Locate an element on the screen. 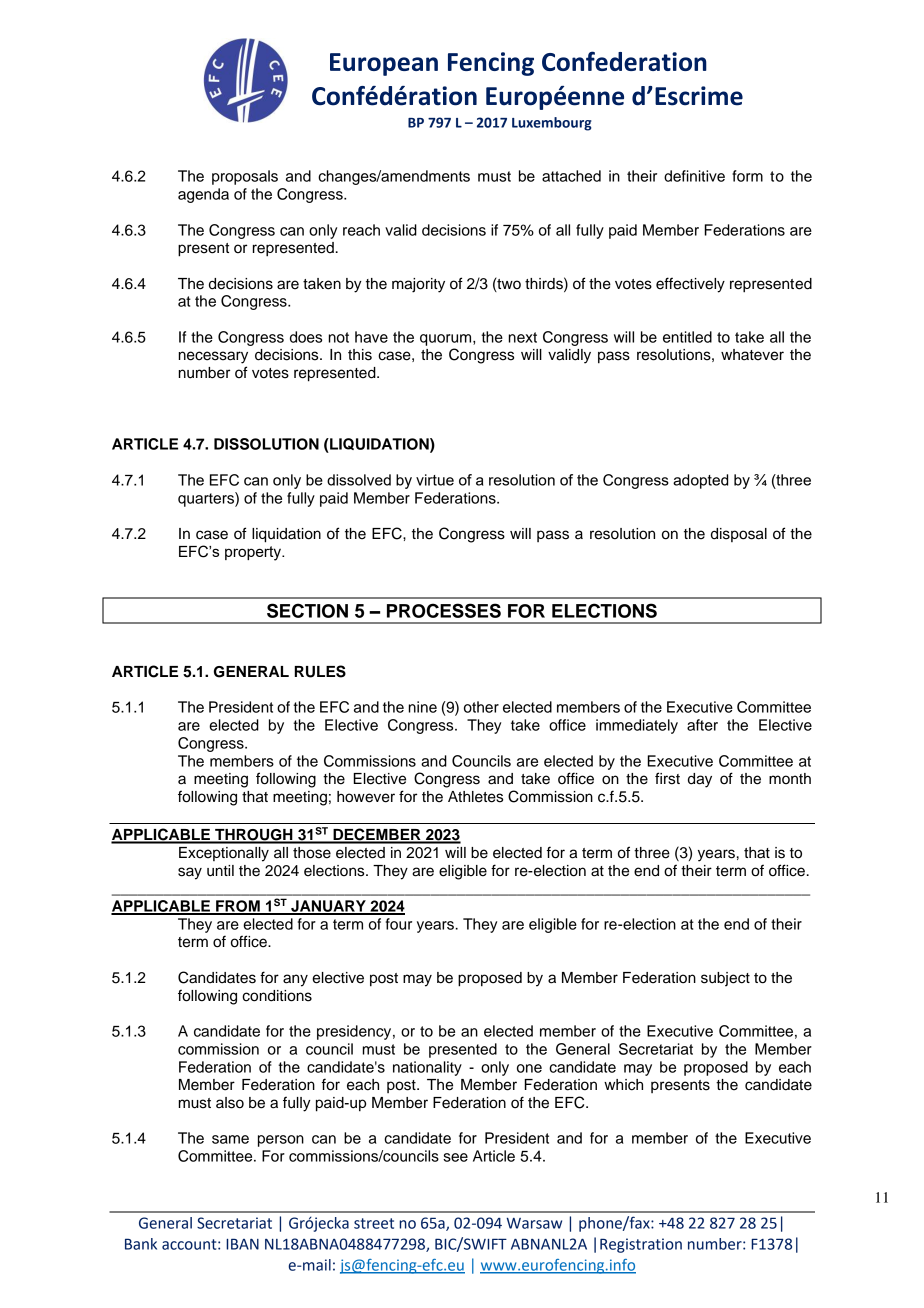 The width and height of the screenshot is (924, 1308). which is located at coordinates (623, 1085).
